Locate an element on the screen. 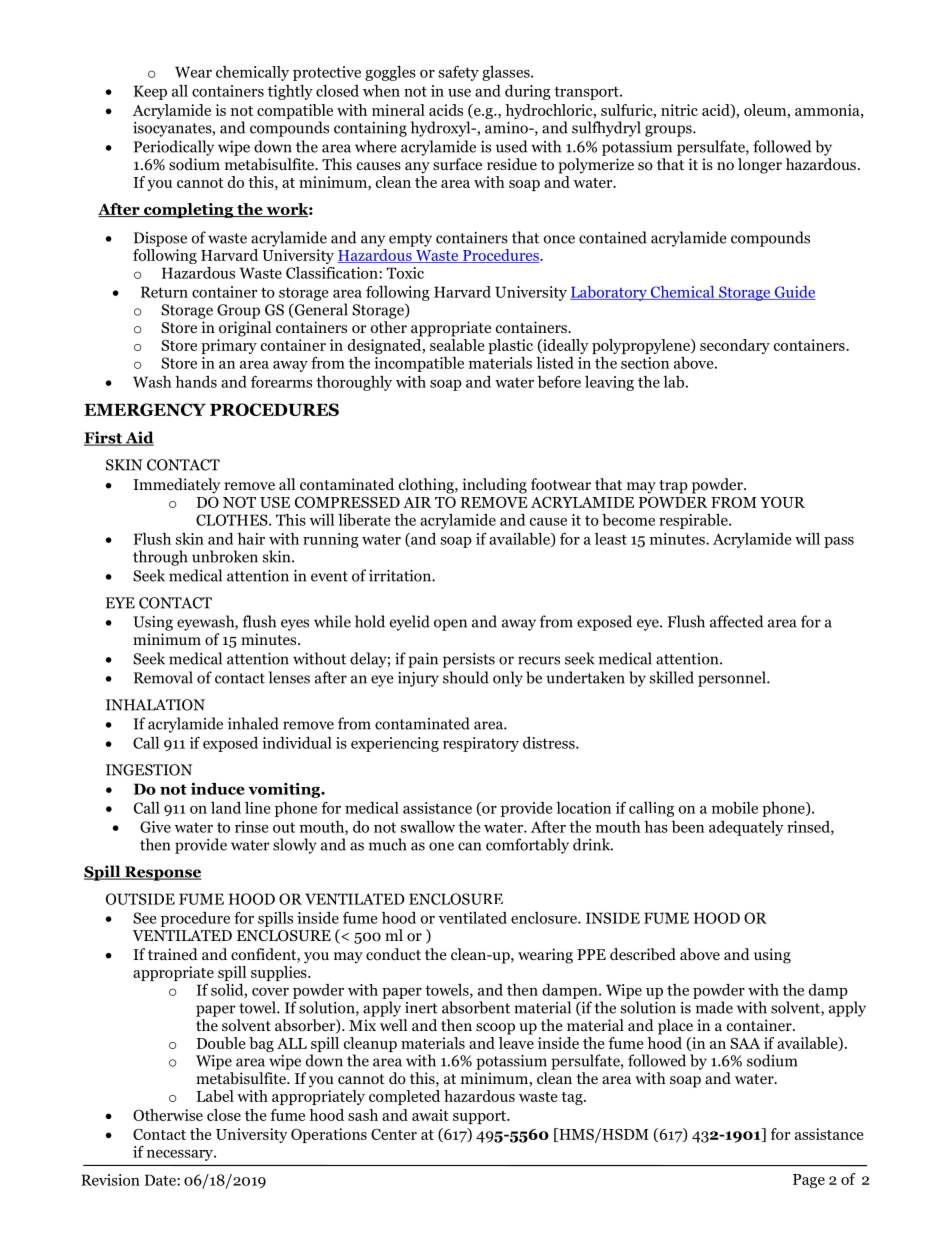 The width and height of the screenshot is (952, 1233). secondary is located at coordinates (735, 346).
